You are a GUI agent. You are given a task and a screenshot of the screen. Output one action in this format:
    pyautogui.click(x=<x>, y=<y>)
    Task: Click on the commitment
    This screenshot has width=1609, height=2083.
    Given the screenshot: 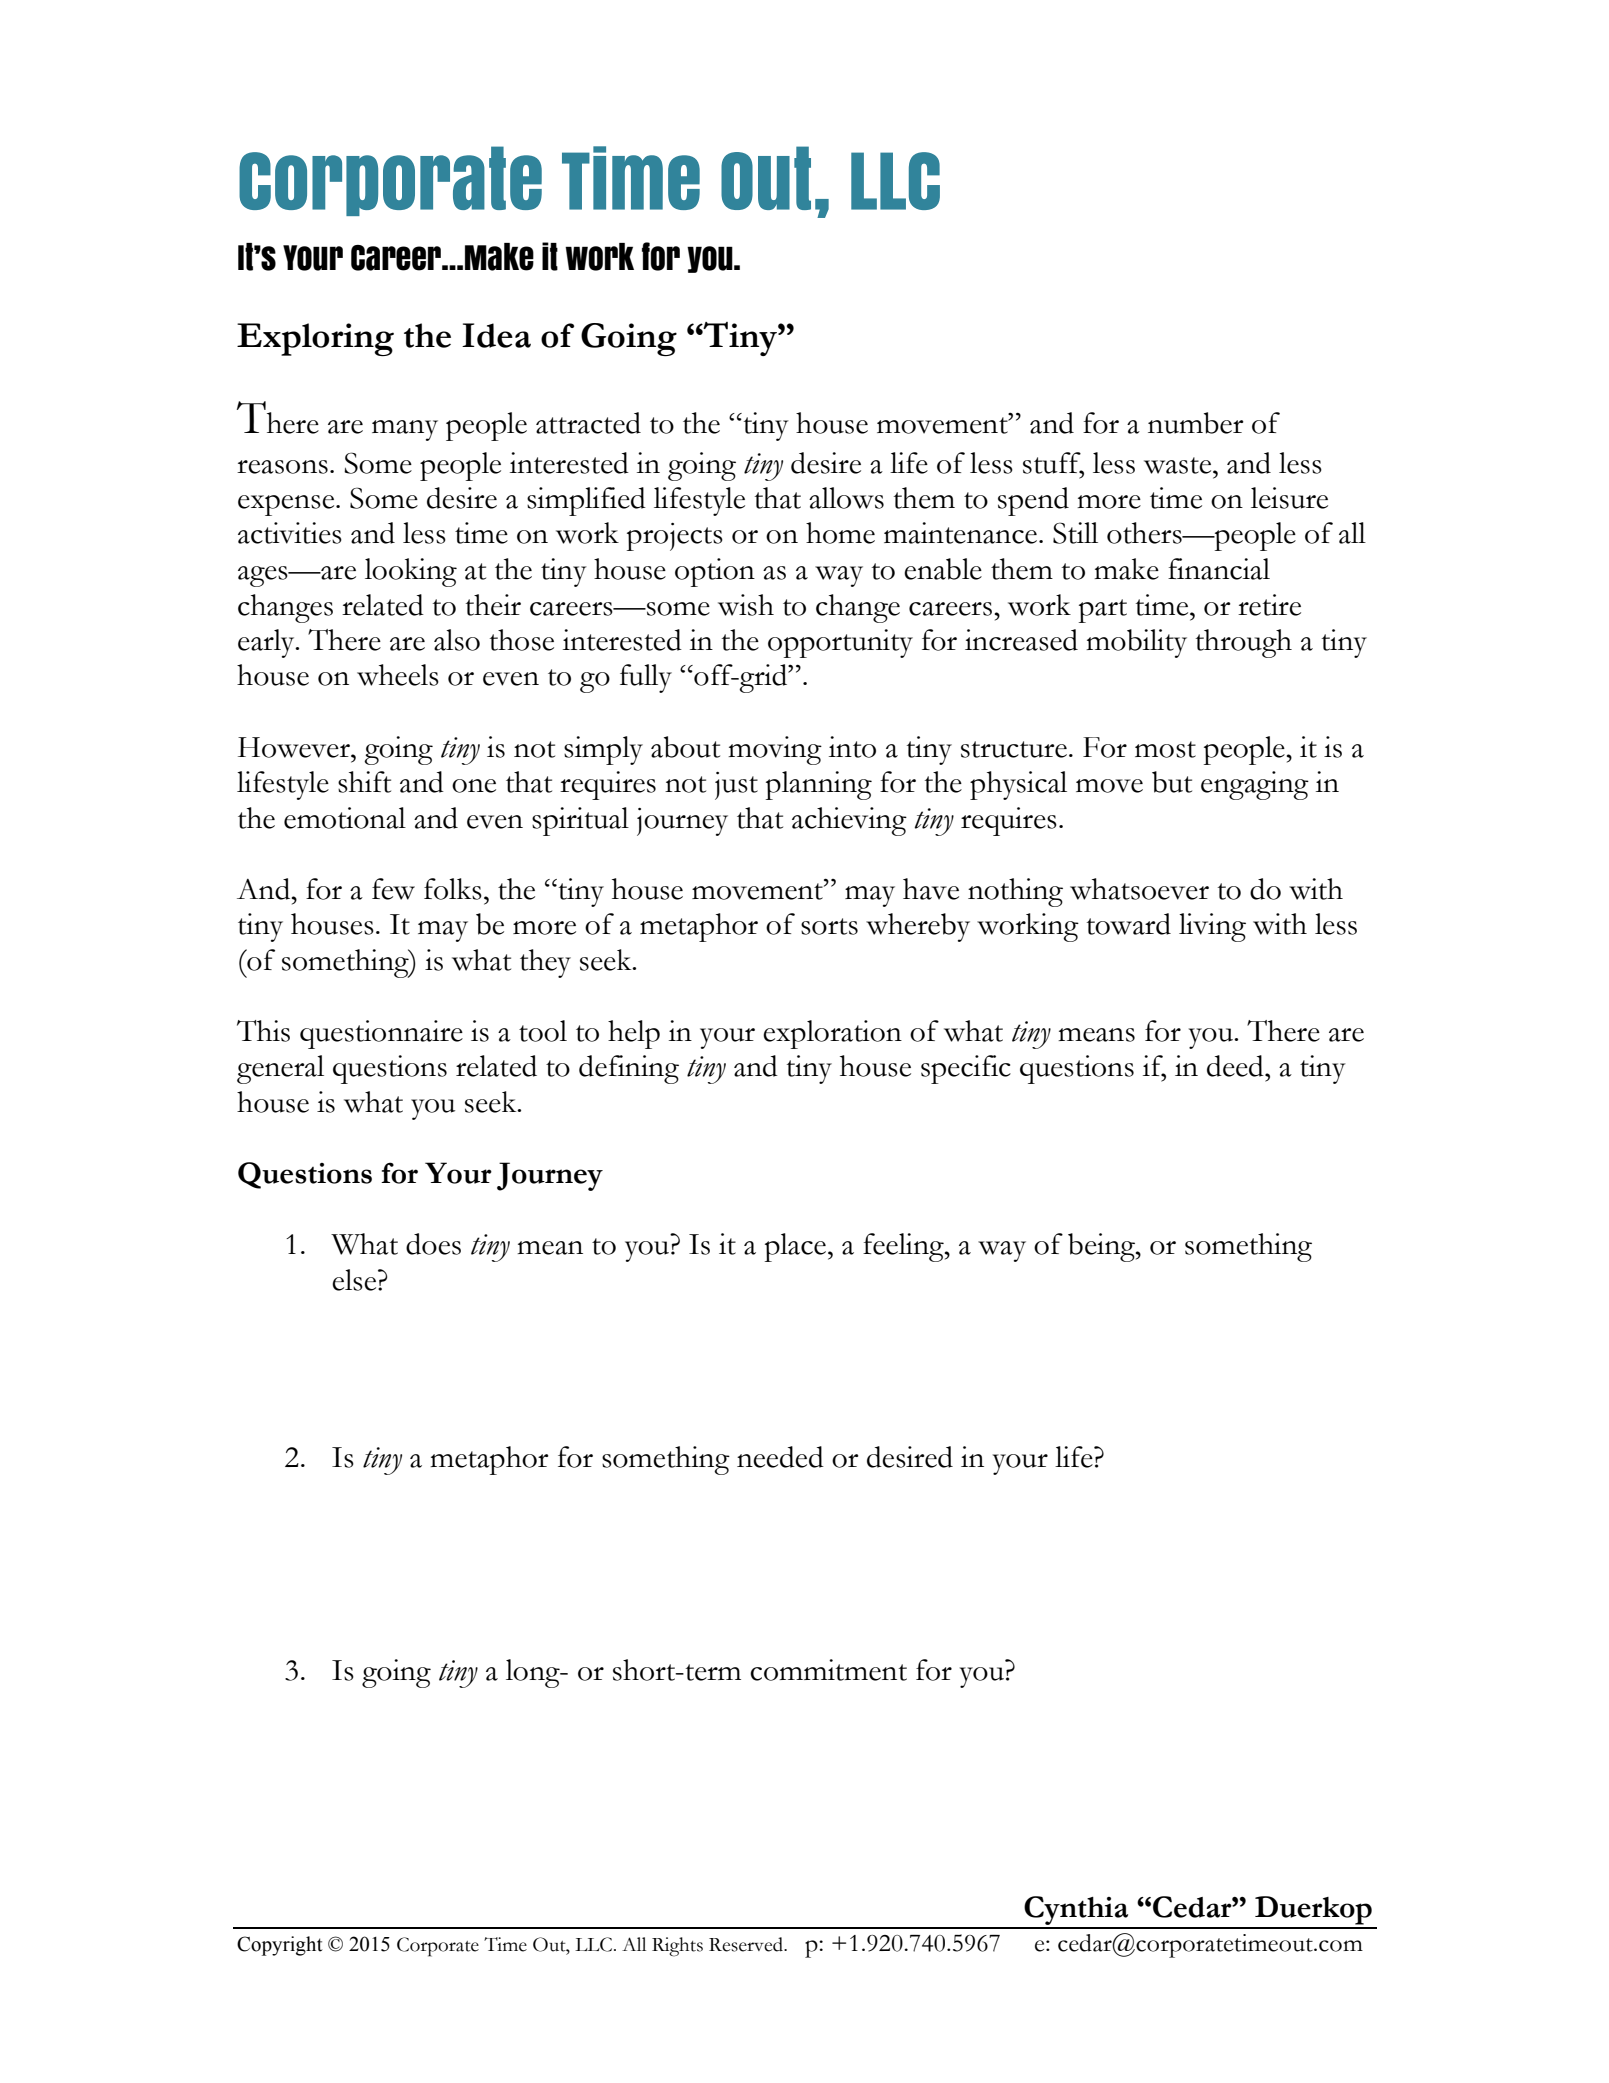 What is the action you would take?
    pyautogui.click(x=828, y=1670)
